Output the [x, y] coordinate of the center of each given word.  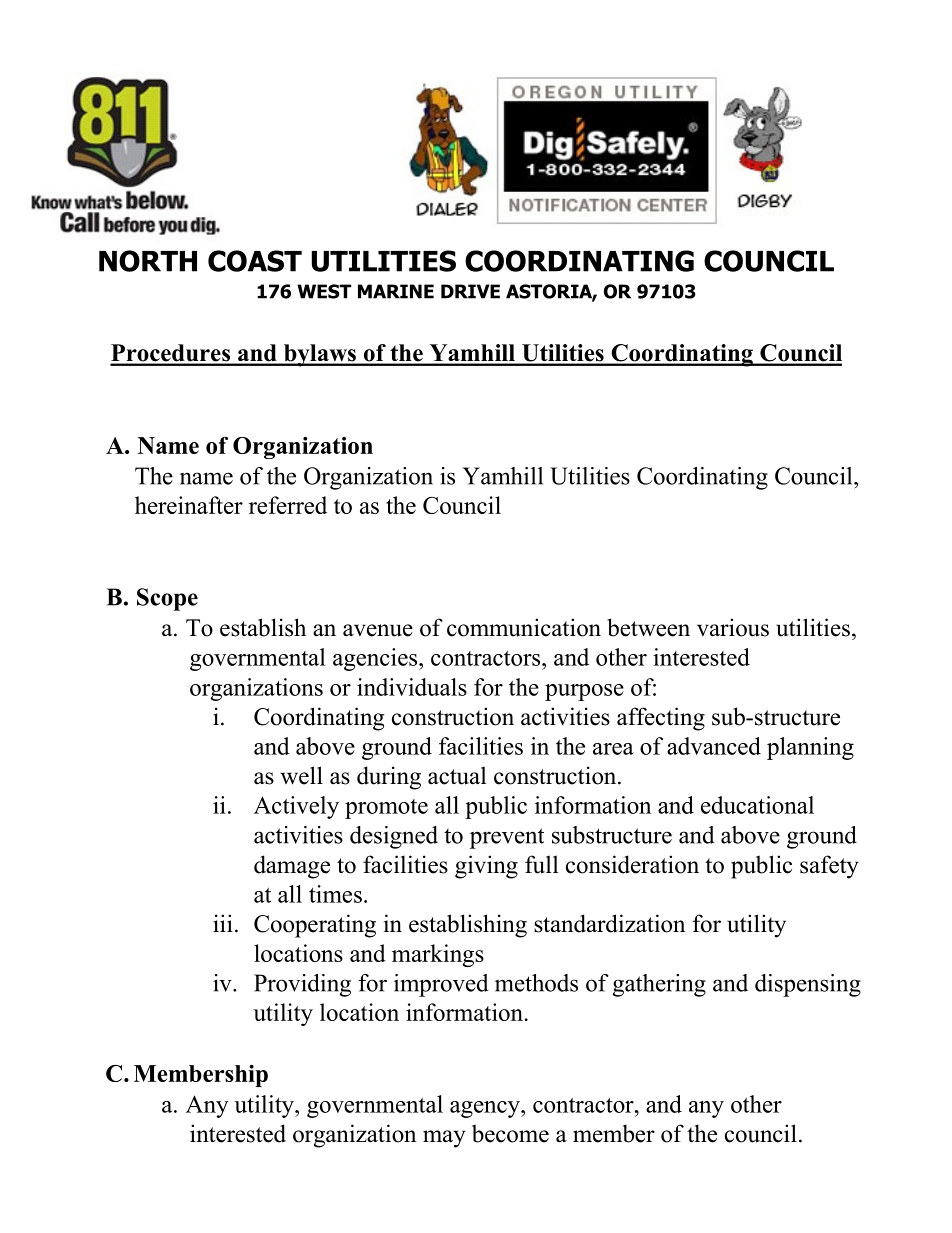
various [733, 627]
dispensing [808, 985]
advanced [714, 746]
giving [486, 867]
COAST [255, 261]
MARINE [396, 291]
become [510, 1133]
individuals [412, 687]
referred [288, 505]
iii [223, 923]
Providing [302, 985]
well [301, 775]
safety [829, 867]
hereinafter [189, 505]
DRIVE [470, 291]
